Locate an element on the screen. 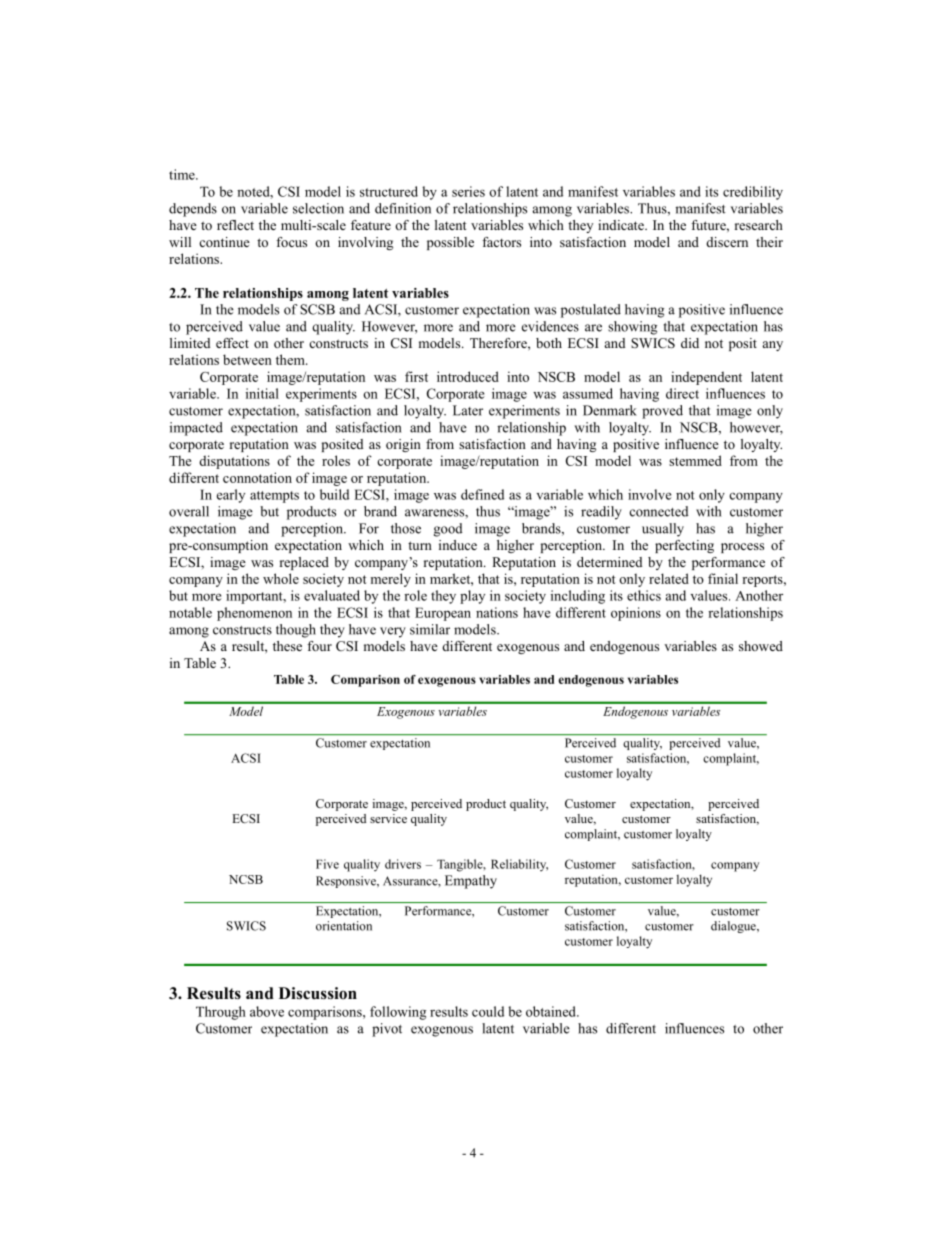  reflect is located at coordinates (235, 225).
